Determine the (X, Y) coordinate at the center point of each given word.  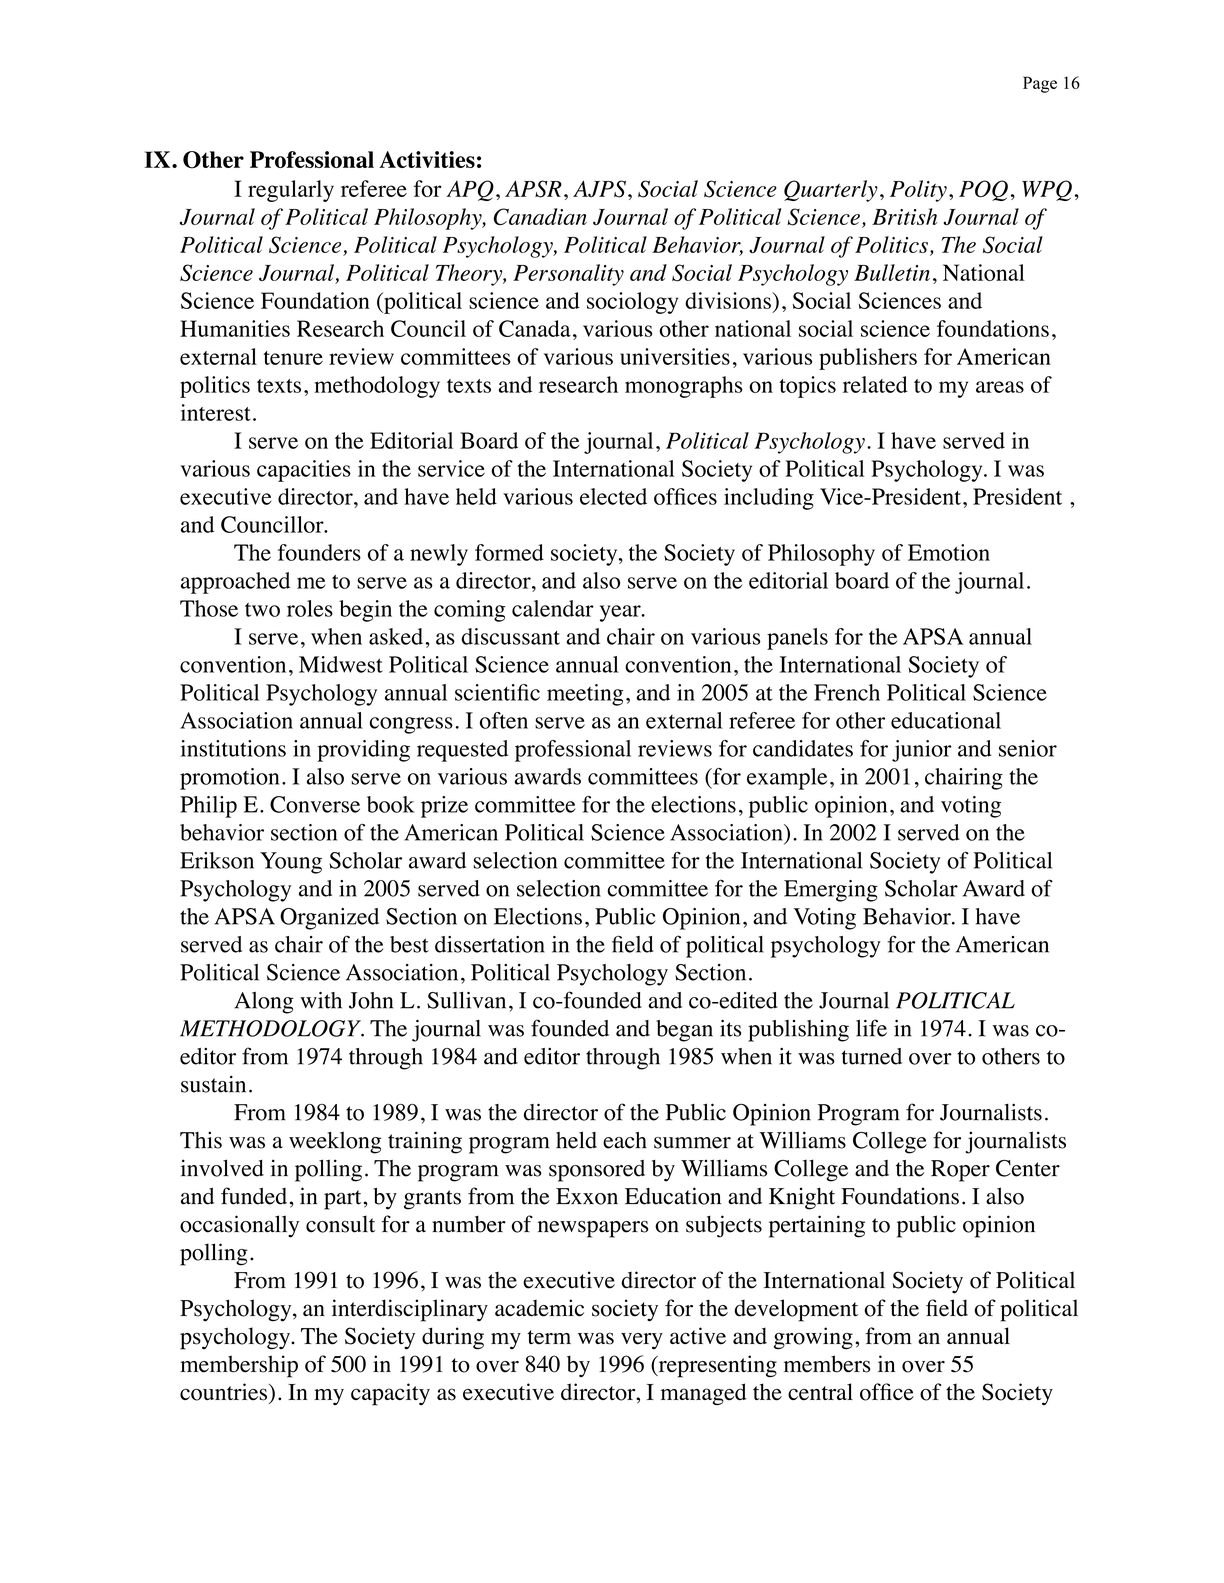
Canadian (540, 216)
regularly (291, 191)
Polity (918, 191)
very (642, 1341)
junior (922, 751)
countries (223, 1392)
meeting (585, 695)
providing (363, 751)
